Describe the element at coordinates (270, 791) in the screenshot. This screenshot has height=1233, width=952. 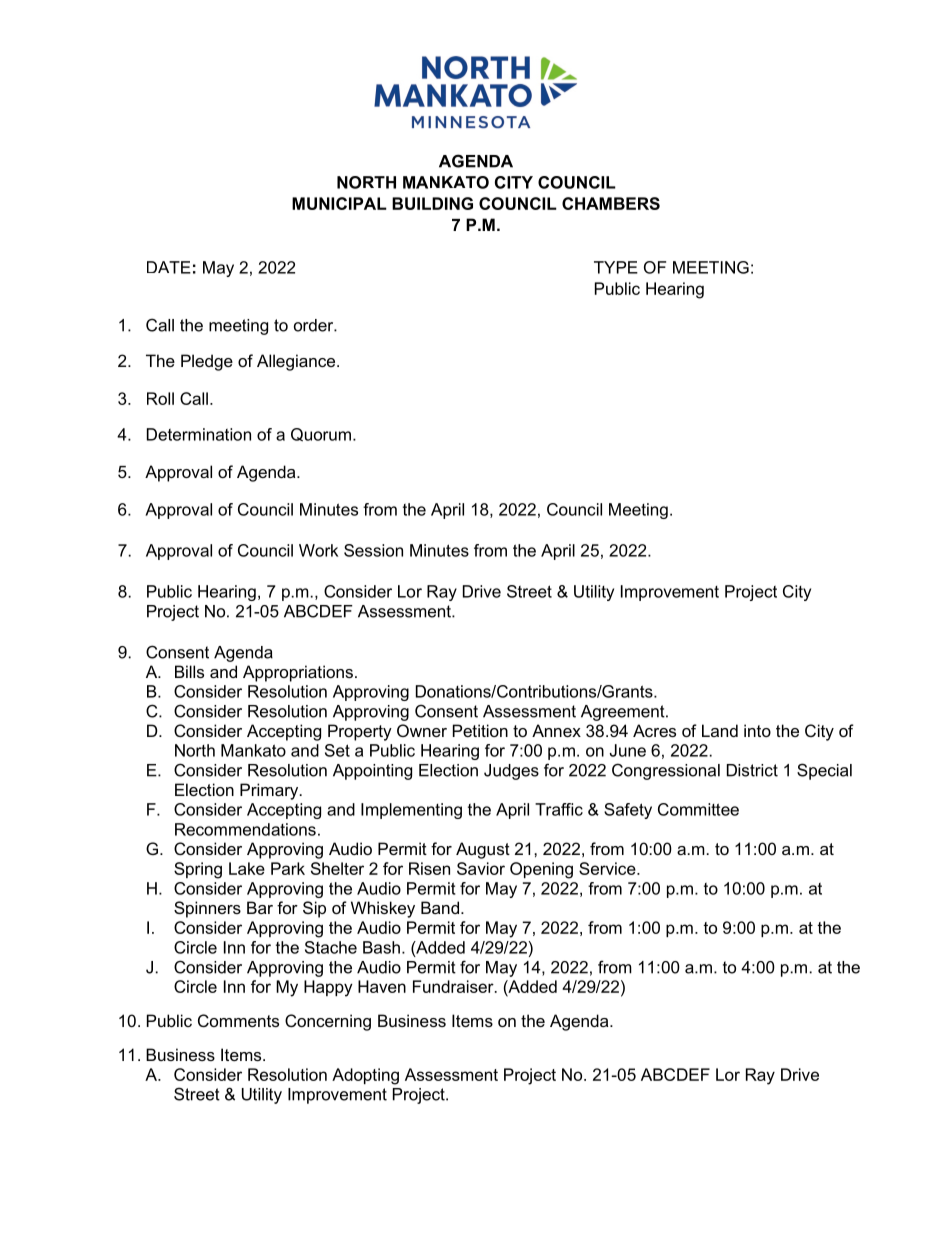
I see `Primary` at that location.
